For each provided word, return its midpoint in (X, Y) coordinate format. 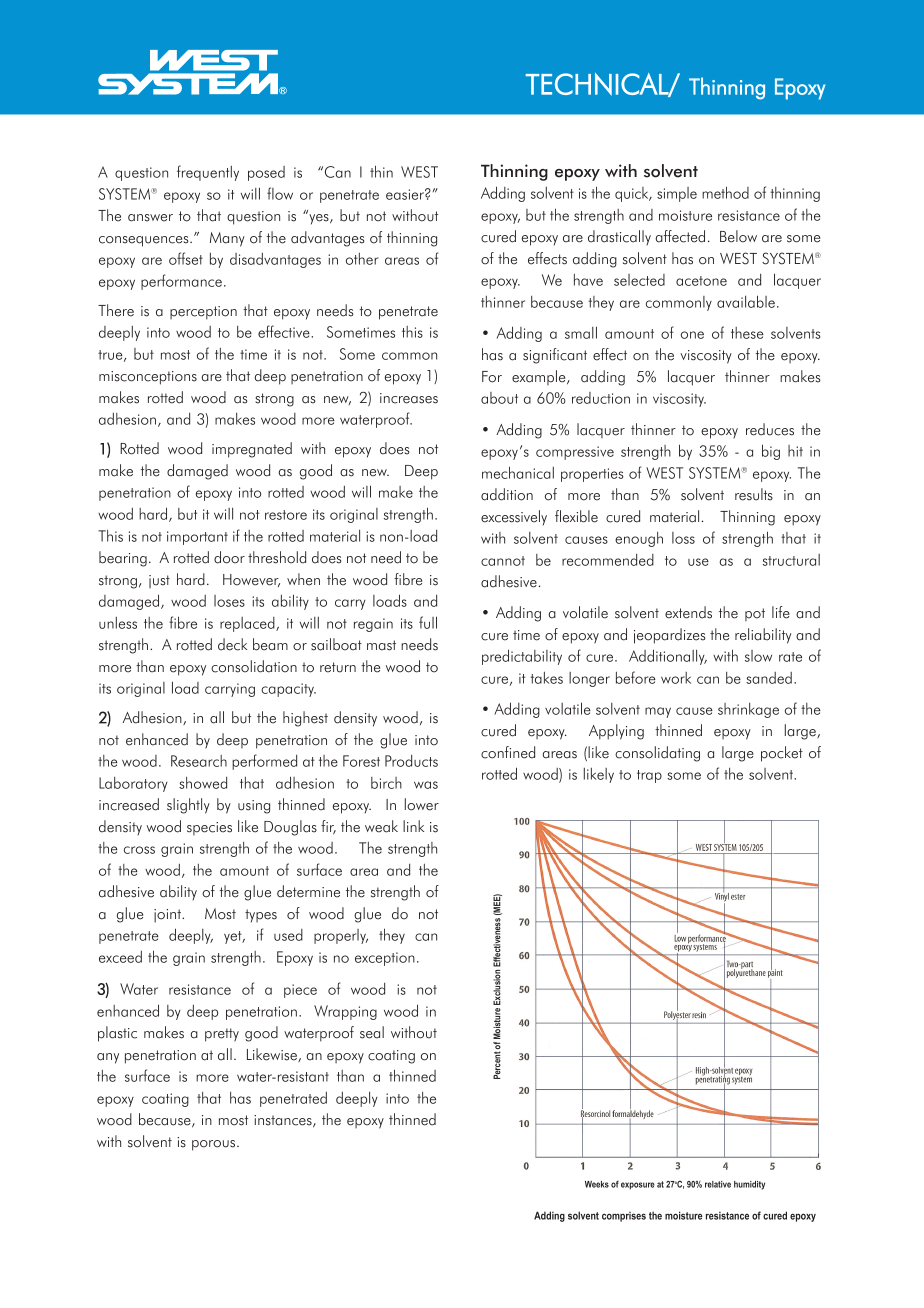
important (197, 538)
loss (683, 538)
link (413, 826)
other (362, 259)
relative (718, 1184)
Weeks (597, 1184)
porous (215, 1145)
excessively (514, 518)
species (209, 828)
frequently (208, 173)
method (725, 192)
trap (649, 776)
